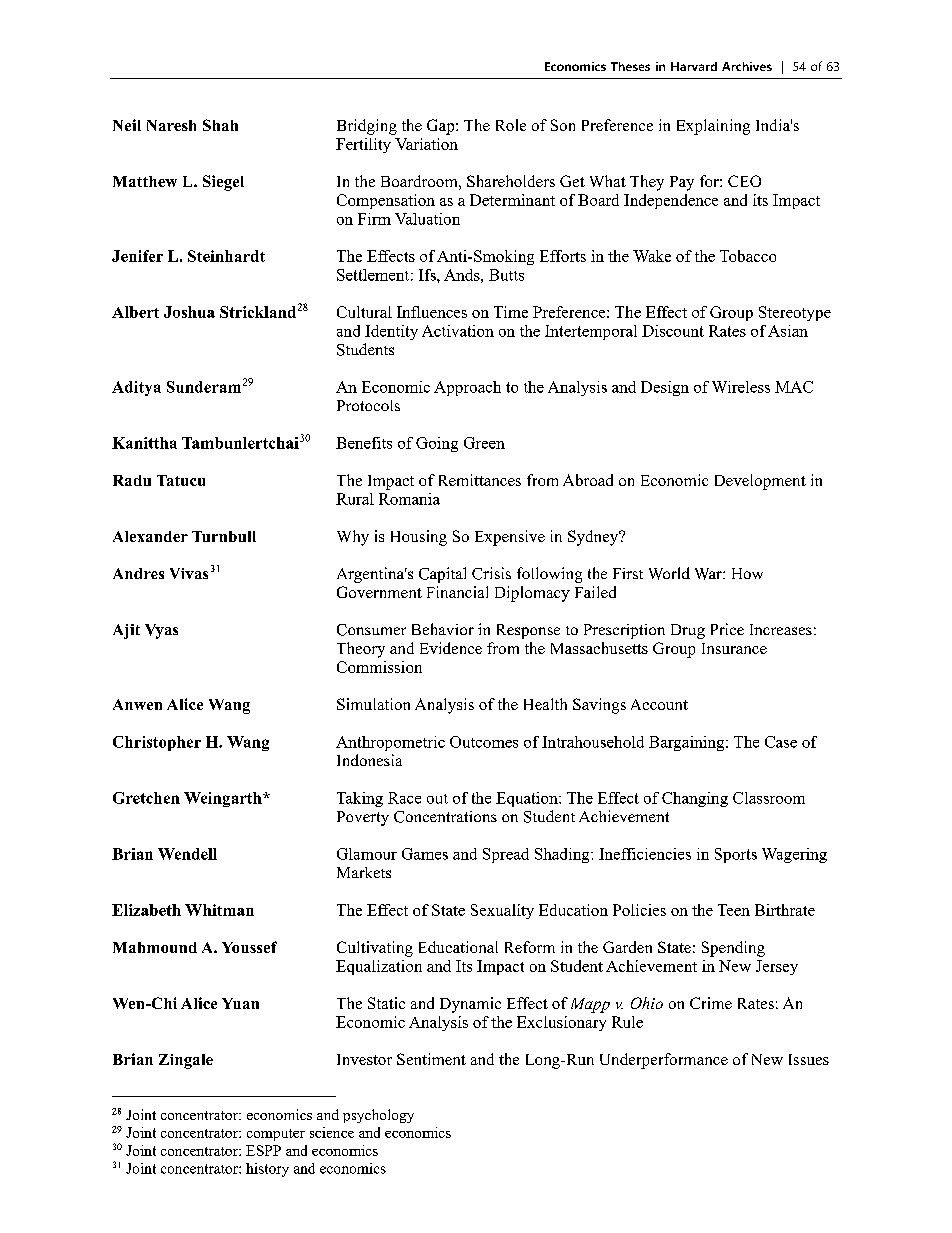  I want to click on Radu, so click(132, 480).
